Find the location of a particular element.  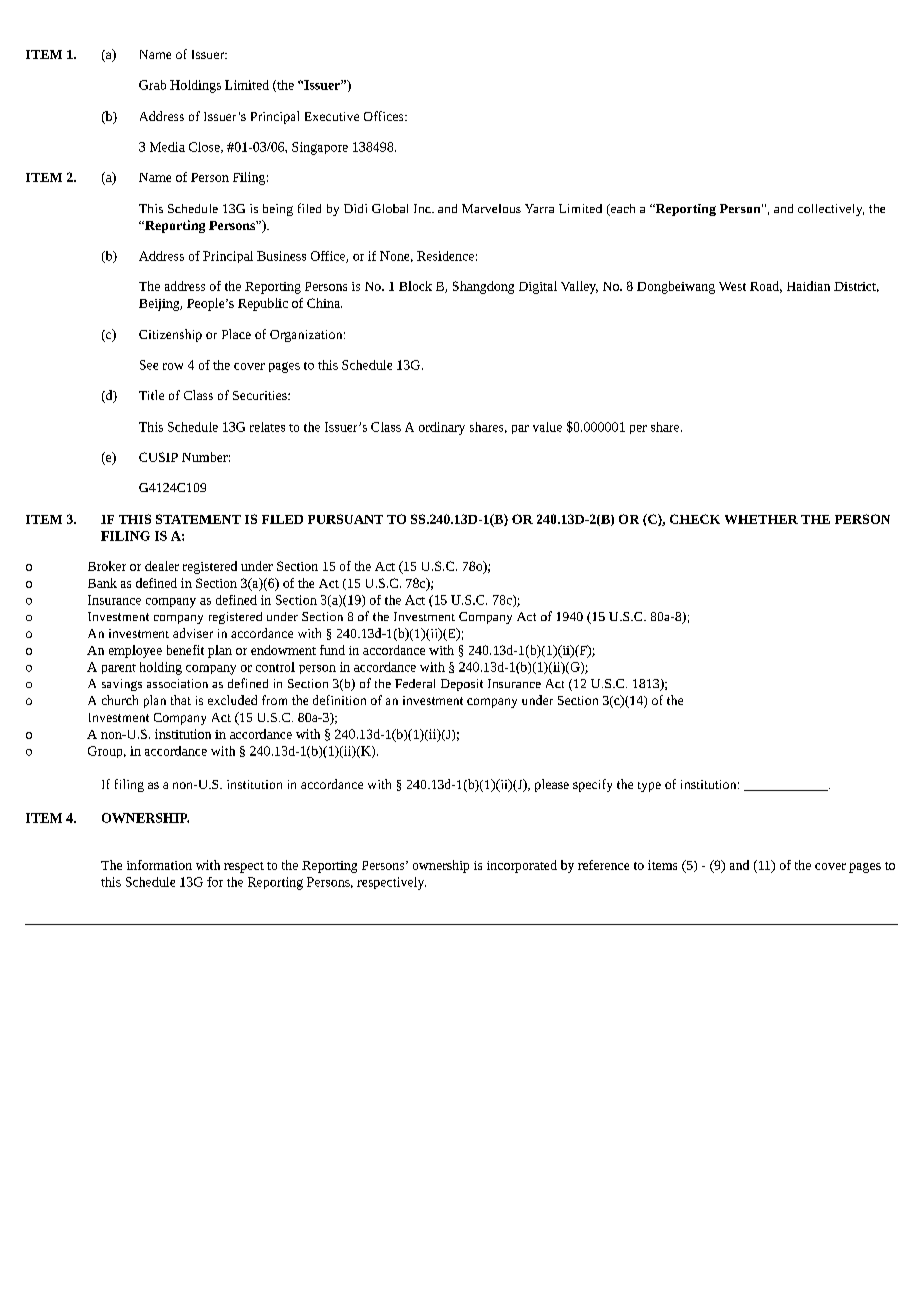

Grab is located at coordinates (152, 85).
